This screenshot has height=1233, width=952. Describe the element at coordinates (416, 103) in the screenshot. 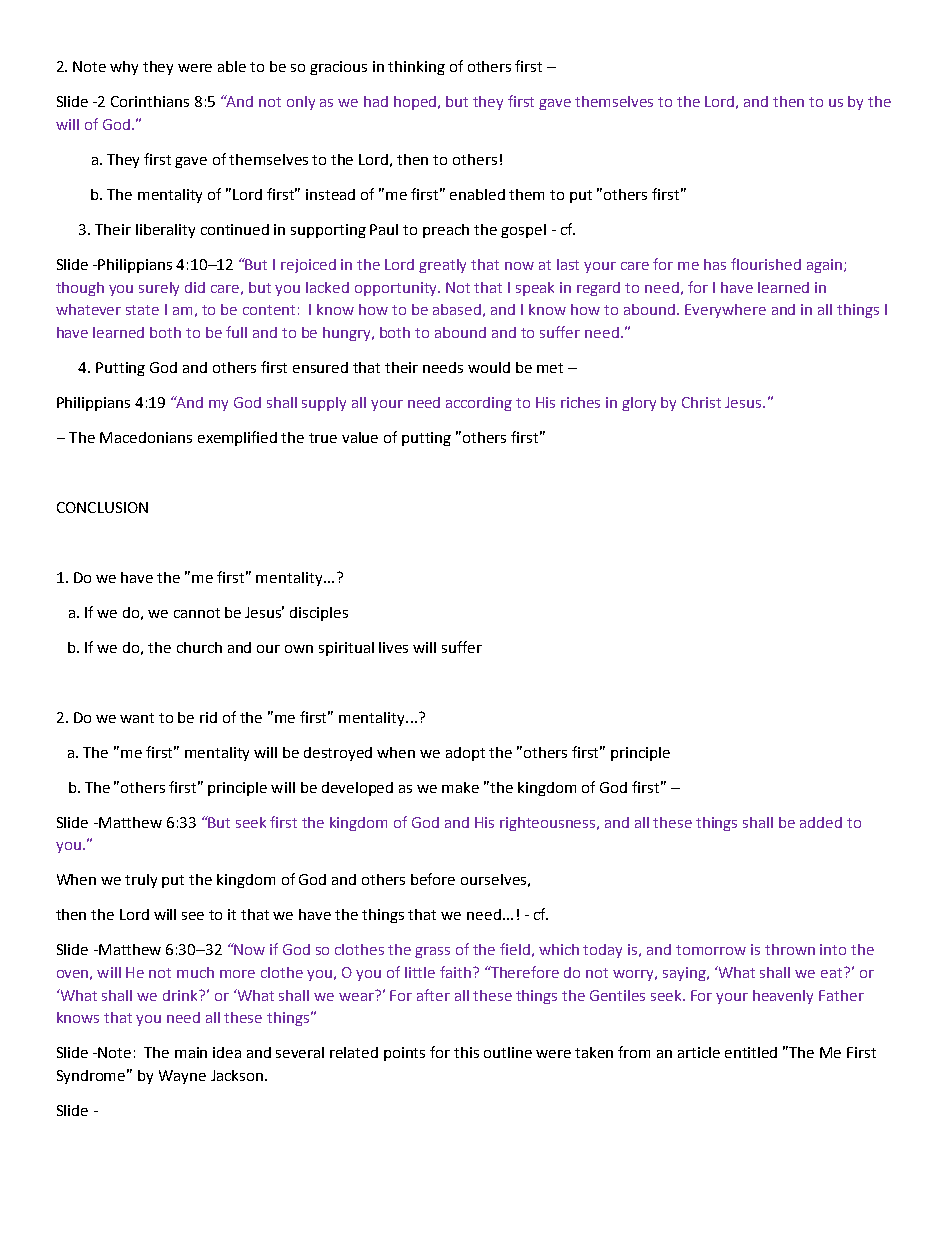

I see `hoped` at that location.
